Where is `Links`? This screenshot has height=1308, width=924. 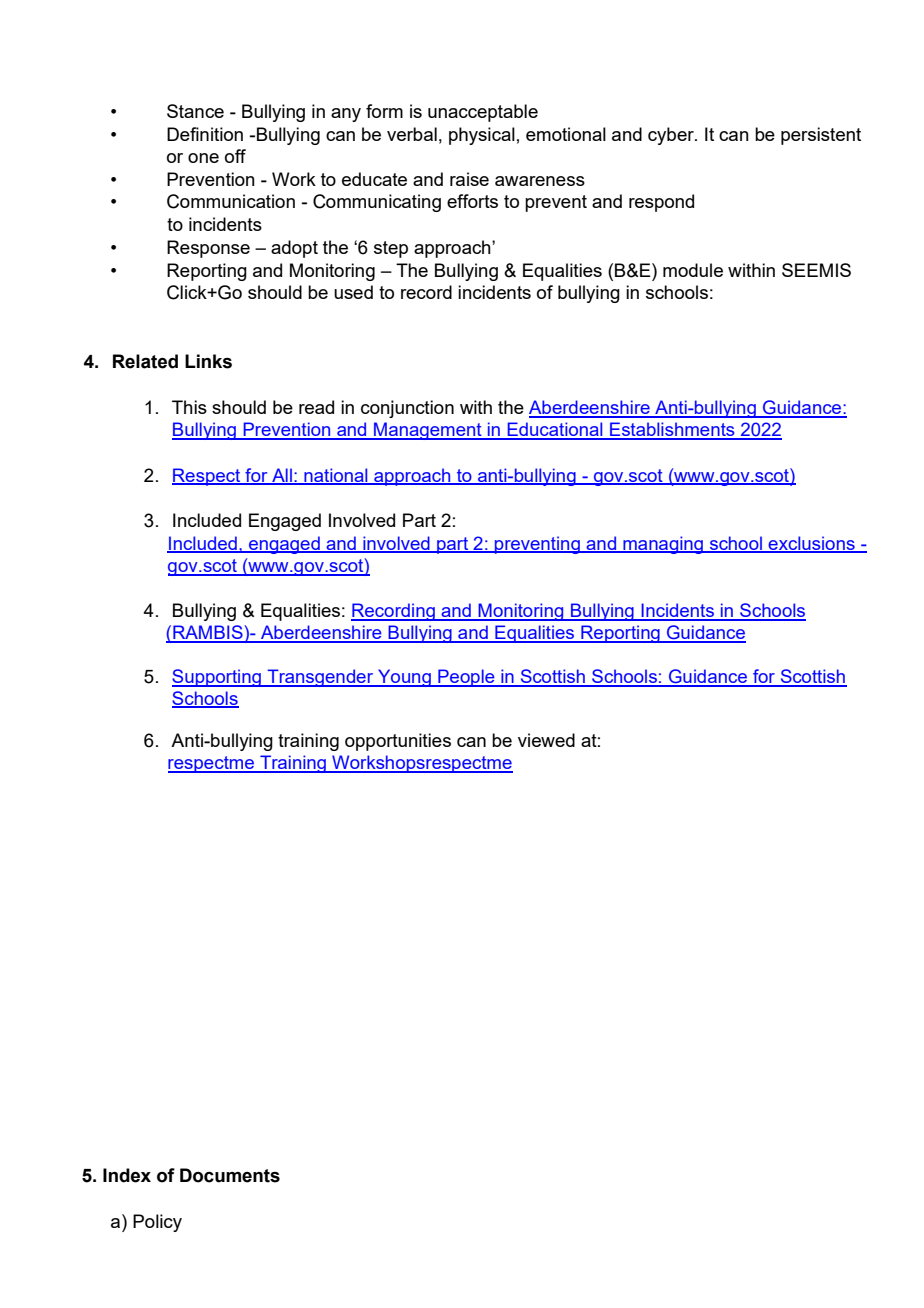
Links is located at coordinates (208, 361).
